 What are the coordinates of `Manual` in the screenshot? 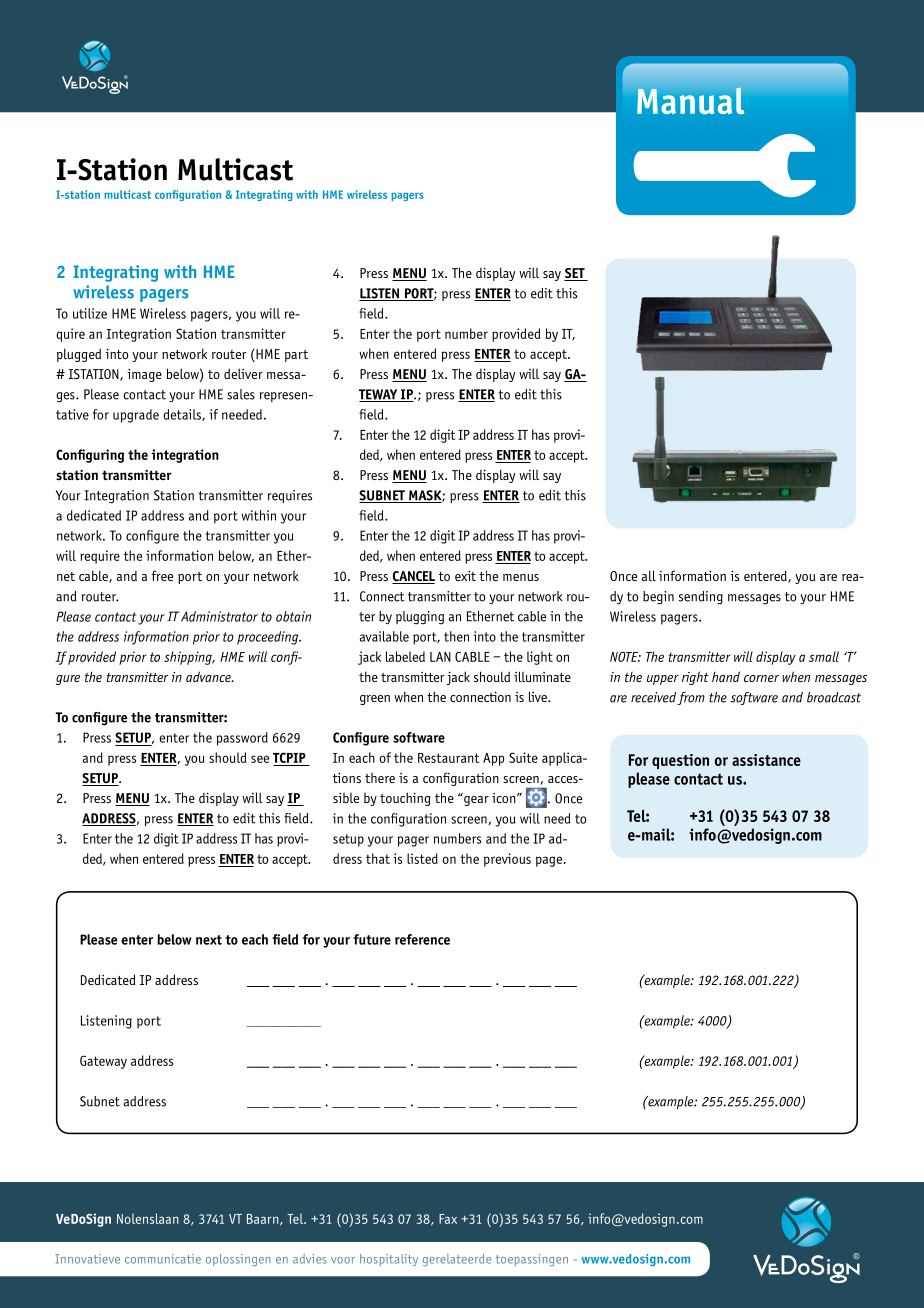 It's located at (690, 100).
